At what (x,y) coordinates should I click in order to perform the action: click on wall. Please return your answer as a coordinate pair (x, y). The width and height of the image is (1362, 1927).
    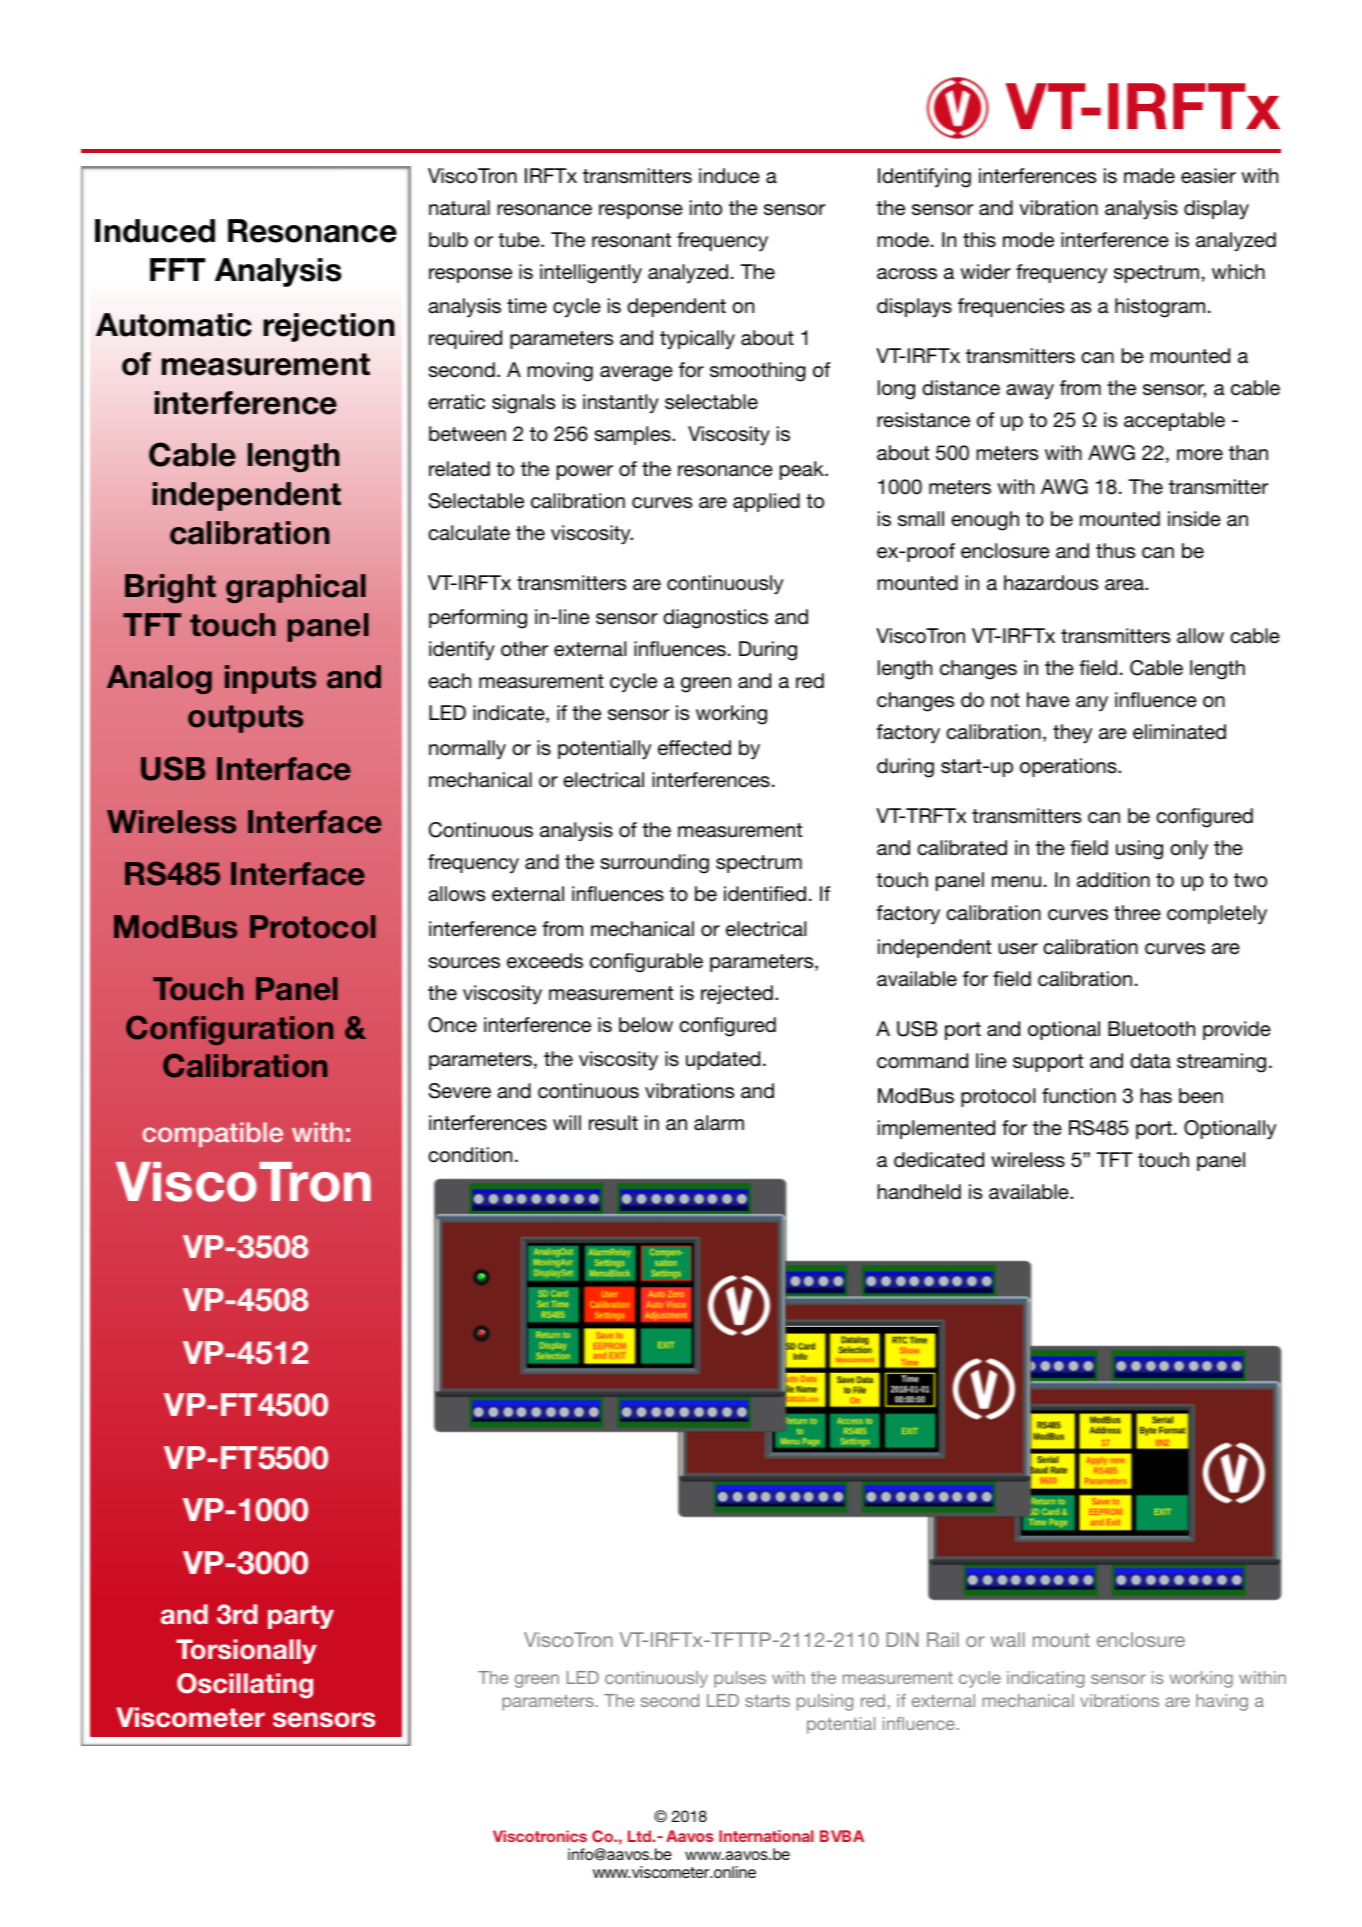
    Looking at the image, I should click on (1008, 1639).
